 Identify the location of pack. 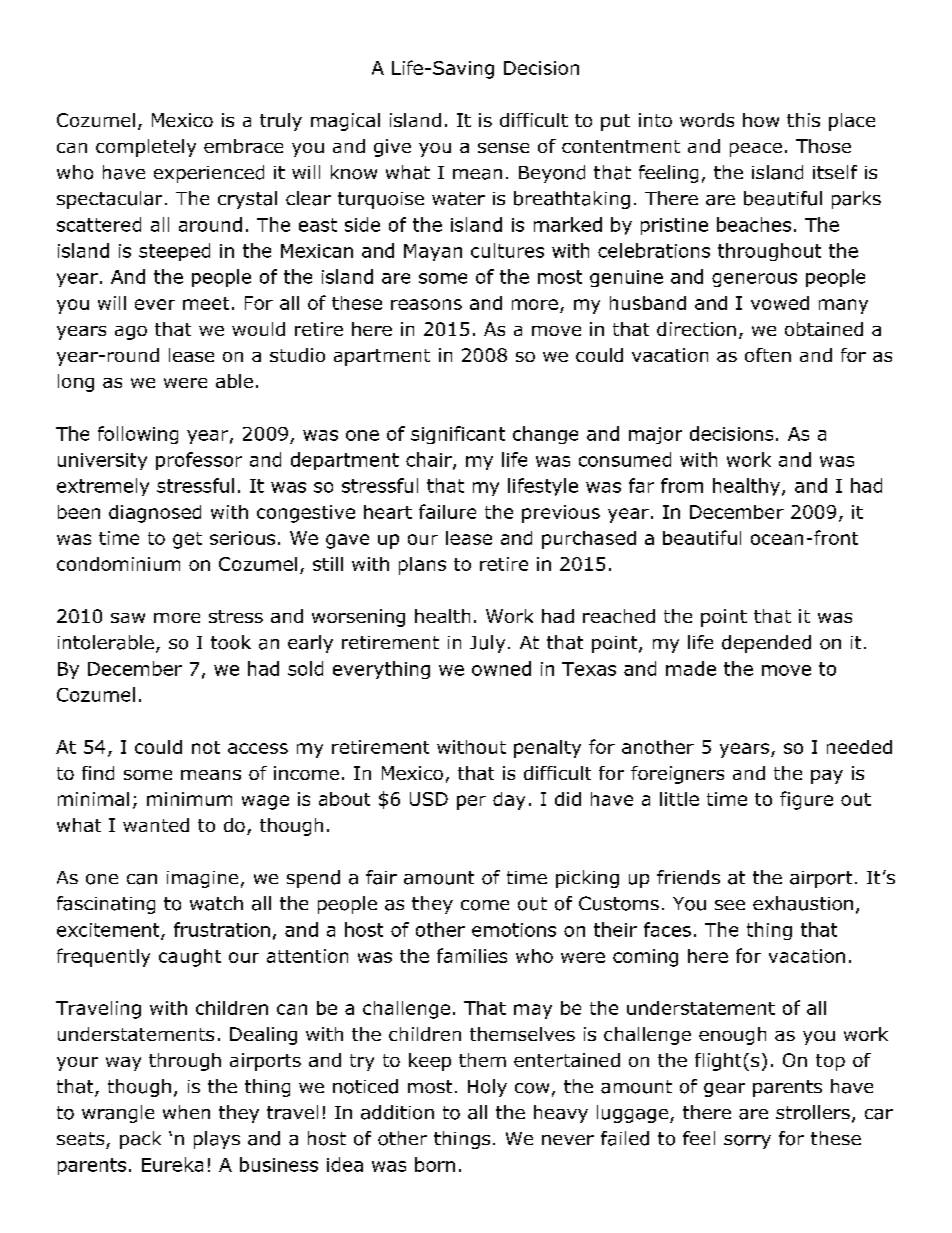
(140, 1140).
